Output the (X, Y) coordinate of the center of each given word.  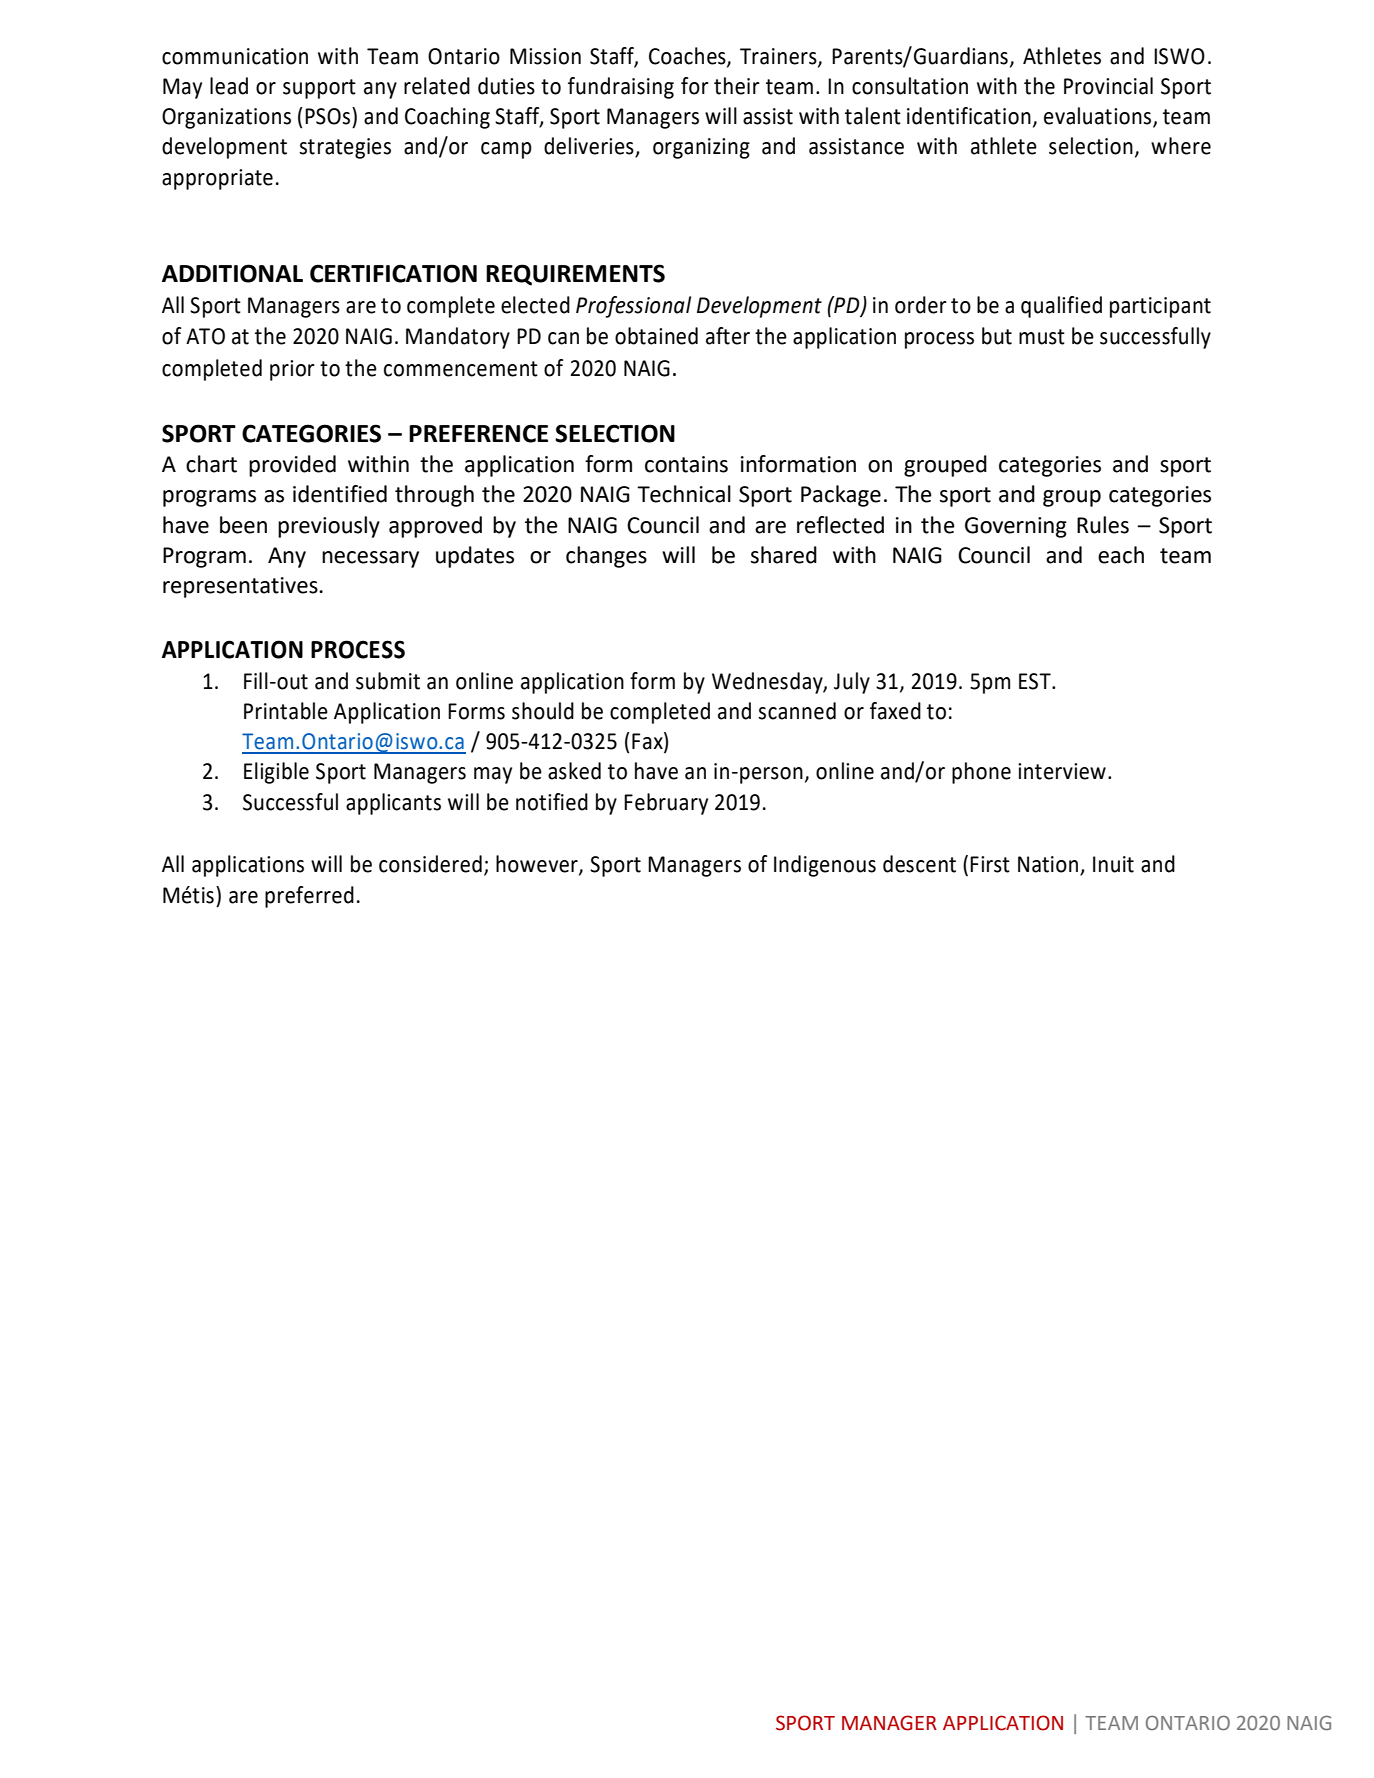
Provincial (1108, 86)
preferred (309, 897)
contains (686, 464)
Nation (1049, 865)
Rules (1103, 525)
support (319, 89)
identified (340, 494)
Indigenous (825, 866)
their (737, 86)
